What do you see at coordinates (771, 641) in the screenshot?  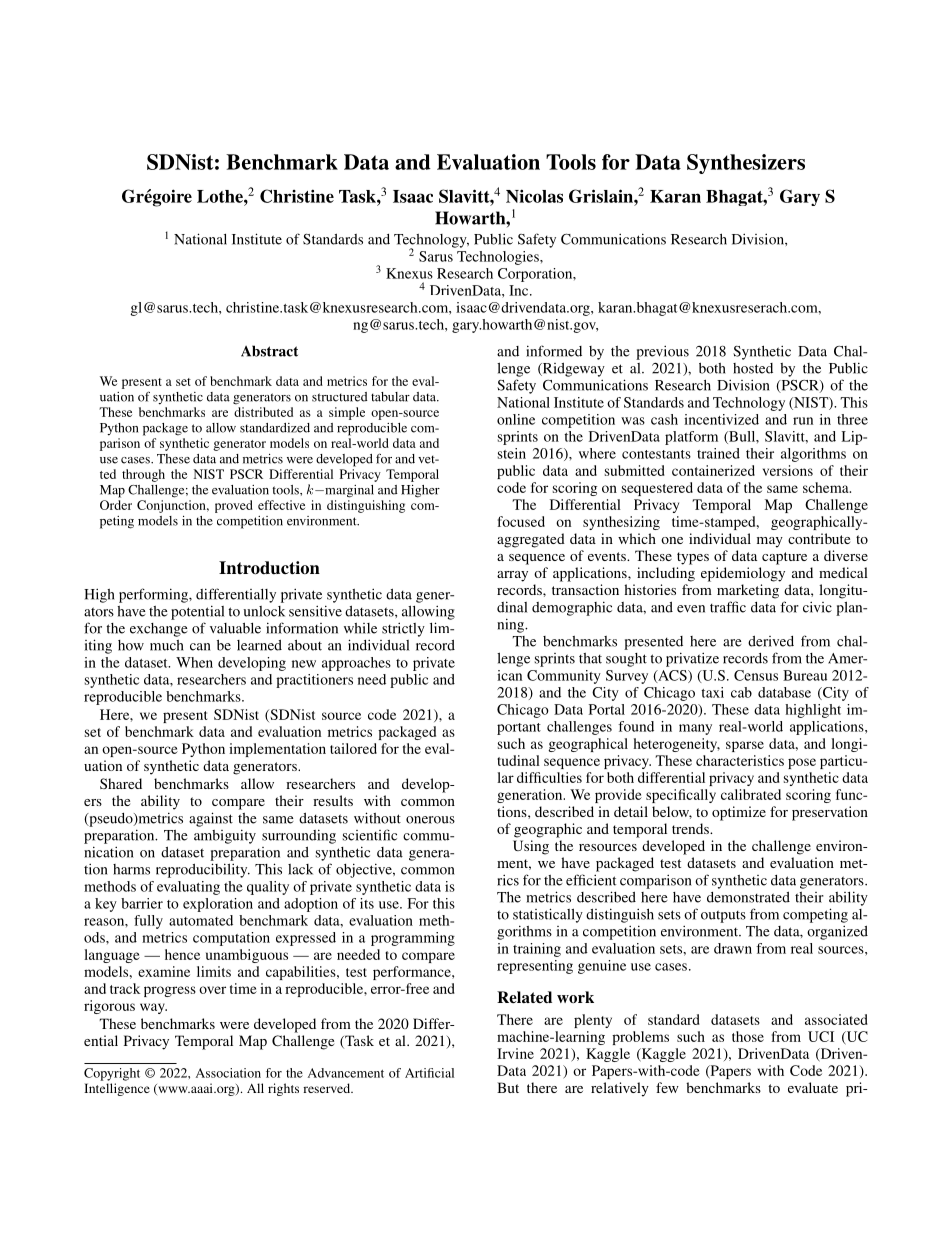 I see `derived` at bounding box center [771, 641].
